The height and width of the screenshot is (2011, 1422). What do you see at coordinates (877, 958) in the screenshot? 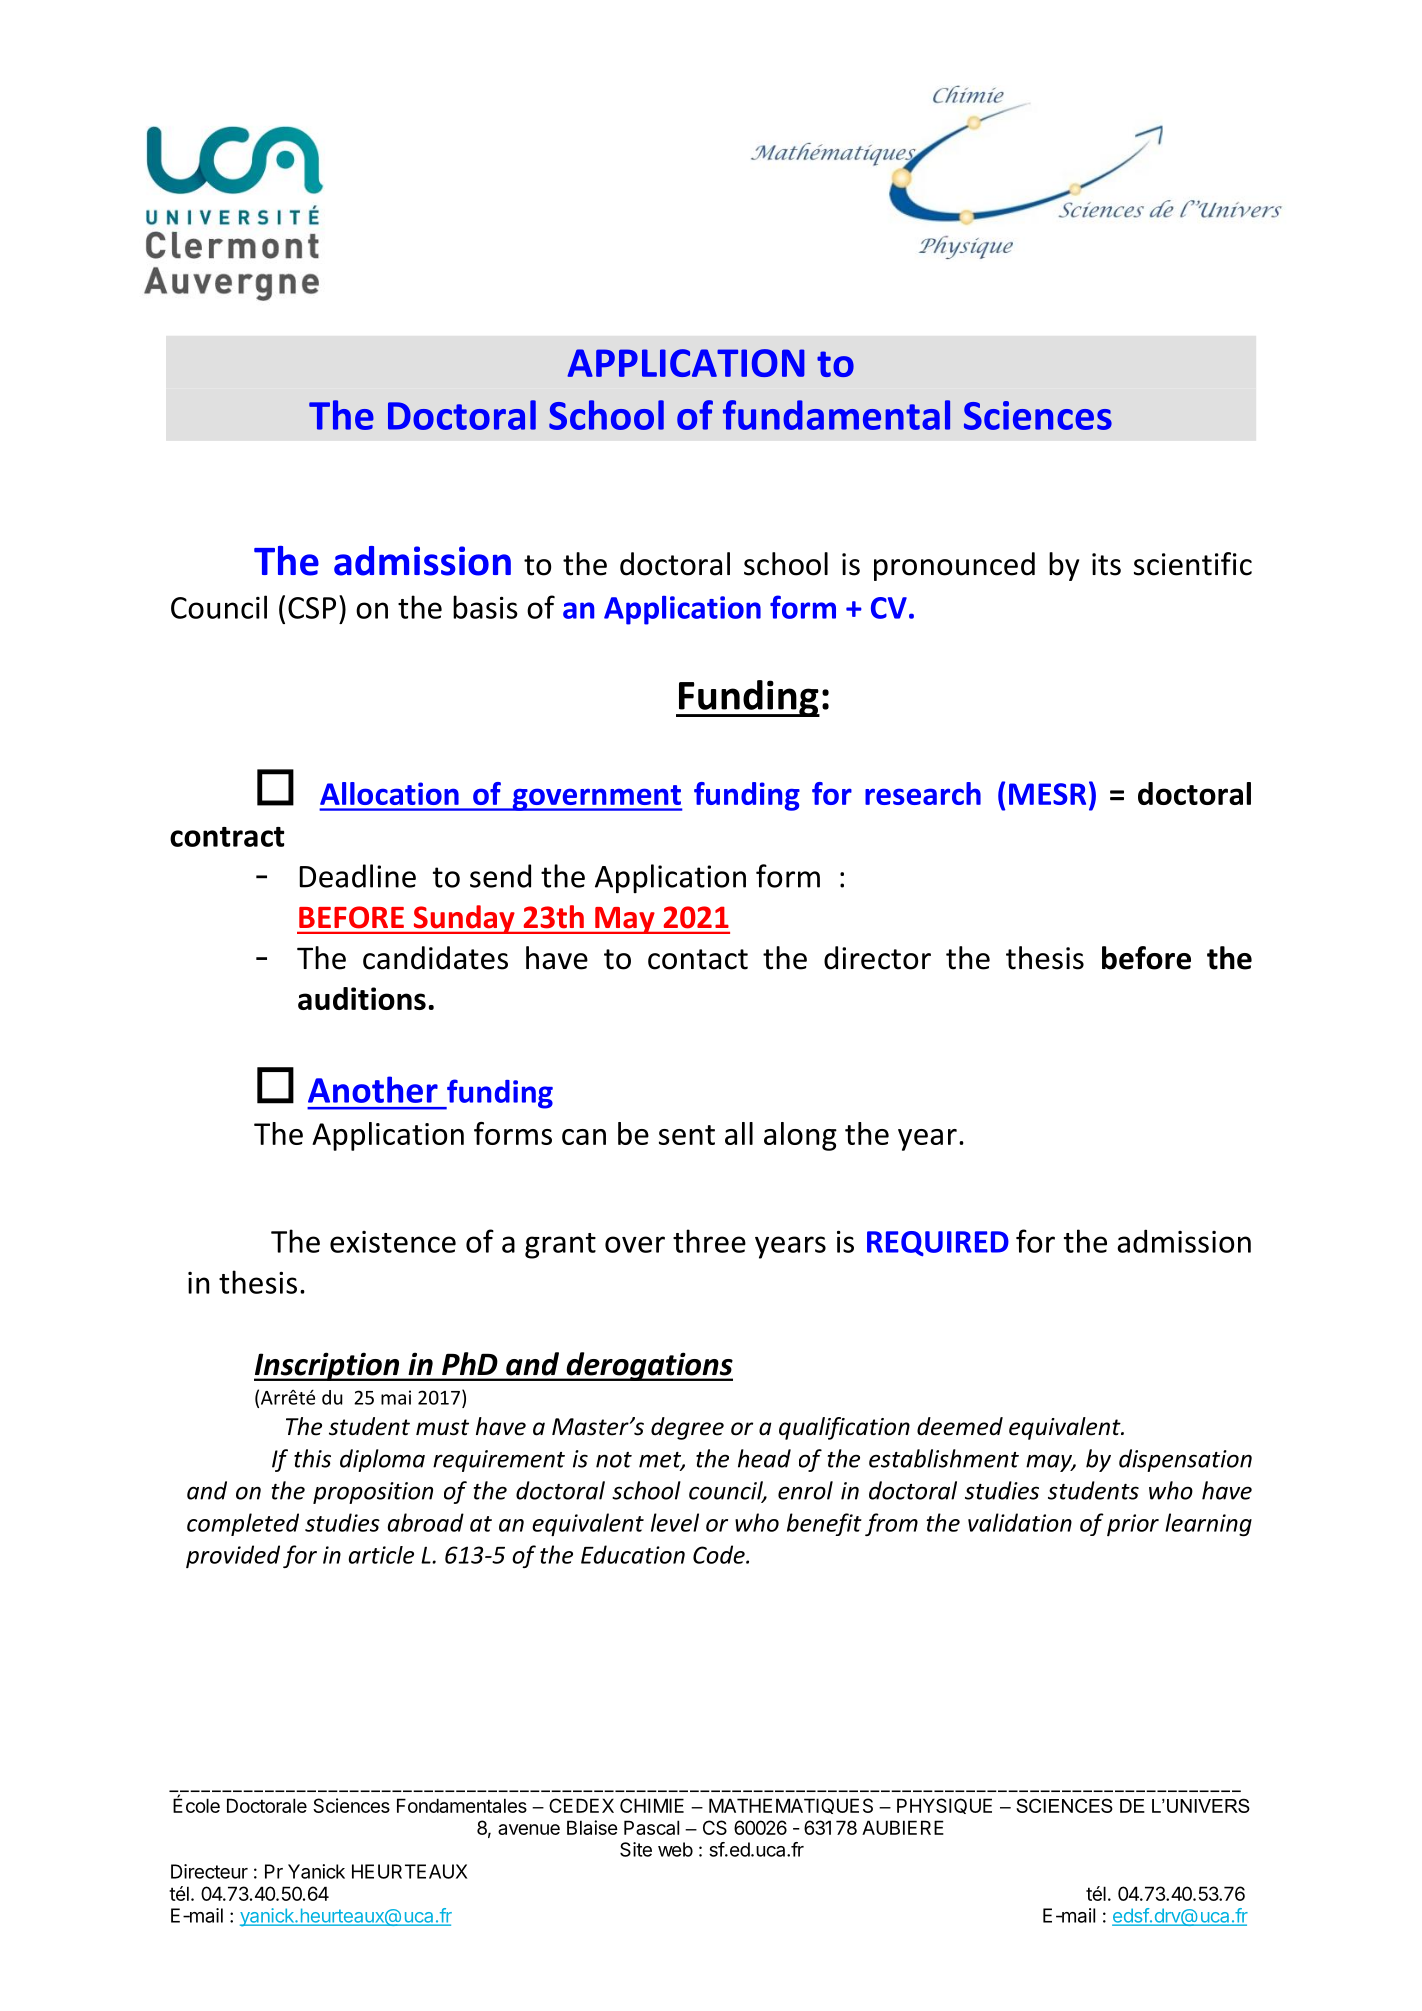
I see `director` at bounding box center [877, 958].
